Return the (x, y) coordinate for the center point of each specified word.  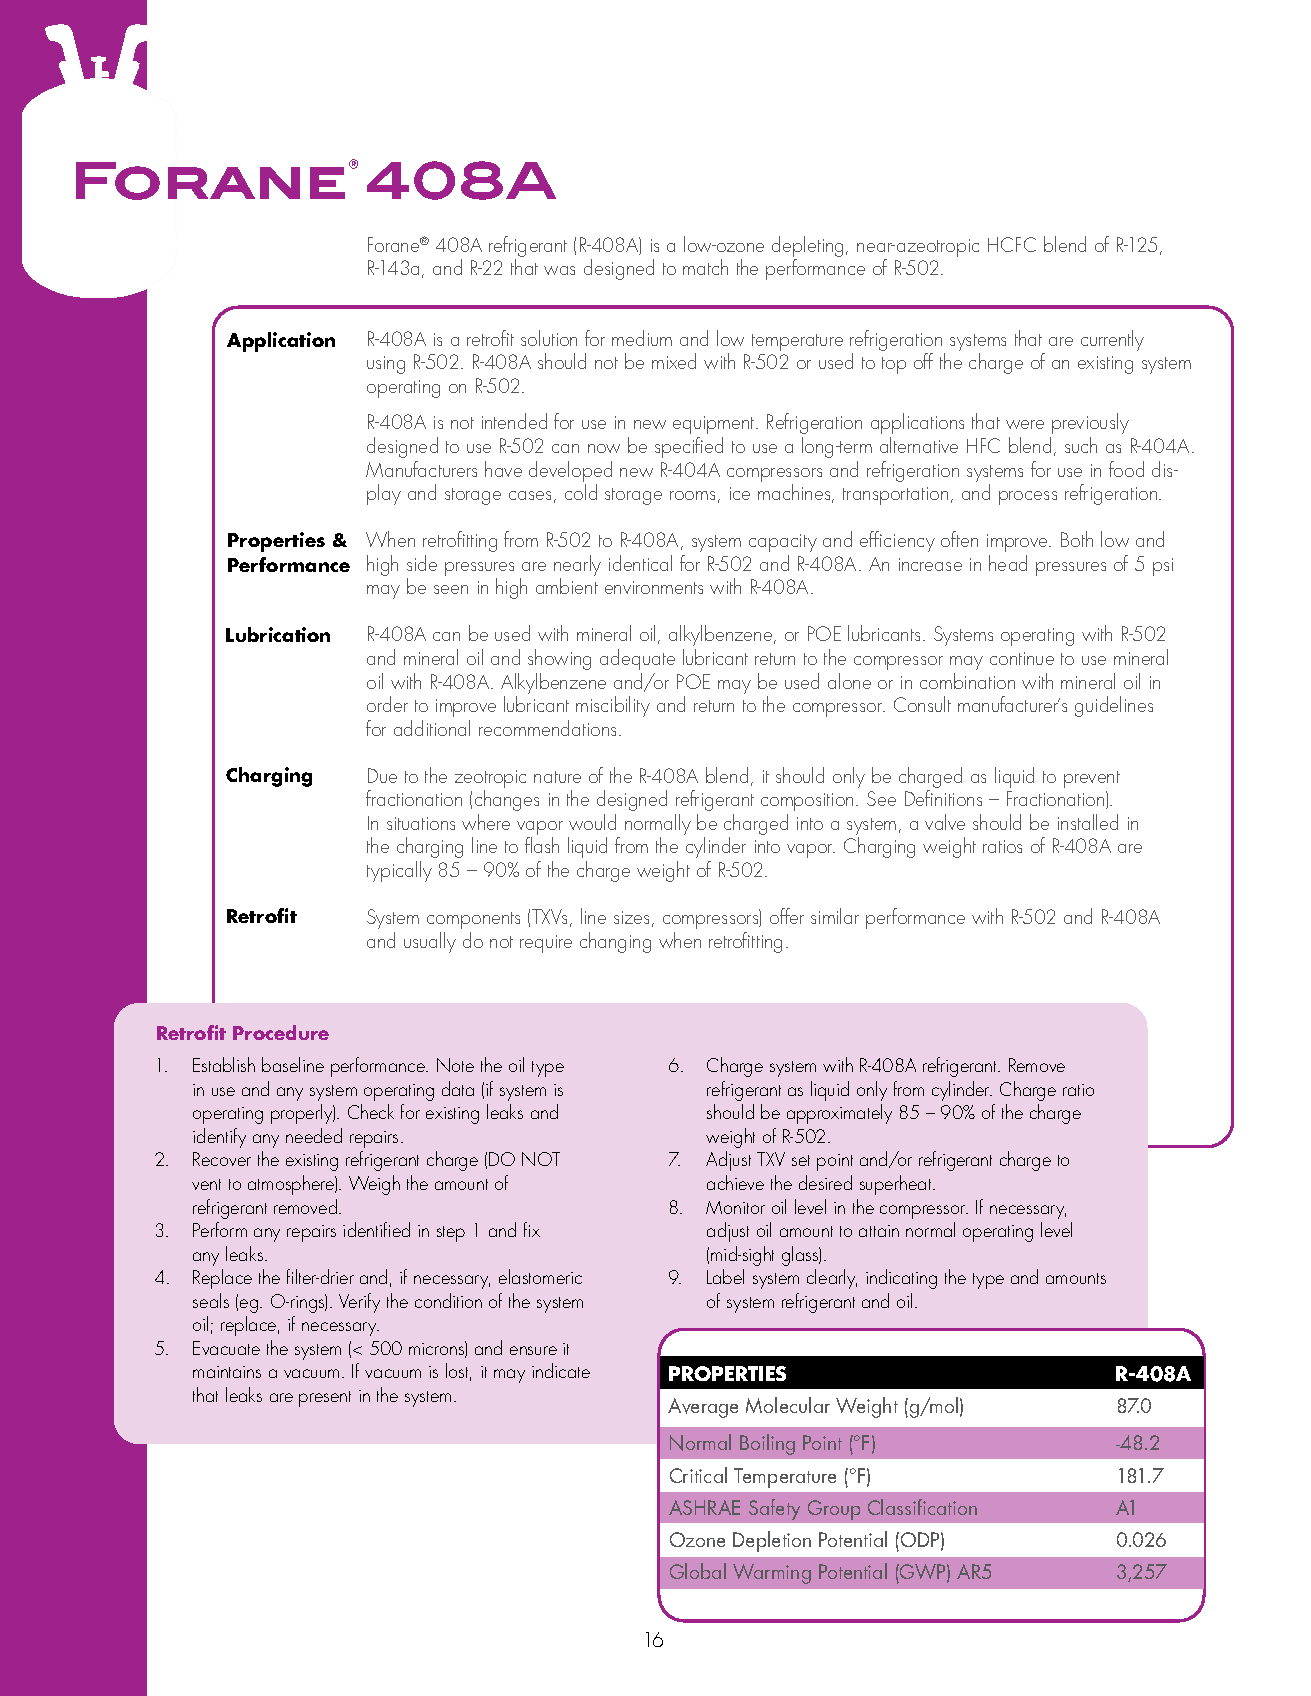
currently (1112, 340)
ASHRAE (704, 1507)
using (386, 365)
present (325, 1399)
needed (314, 1135)
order (387, 704)
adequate (637, 659)
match (705, 267)
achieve (735, 1182)
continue (1022, 658)
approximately (839, 1114)
